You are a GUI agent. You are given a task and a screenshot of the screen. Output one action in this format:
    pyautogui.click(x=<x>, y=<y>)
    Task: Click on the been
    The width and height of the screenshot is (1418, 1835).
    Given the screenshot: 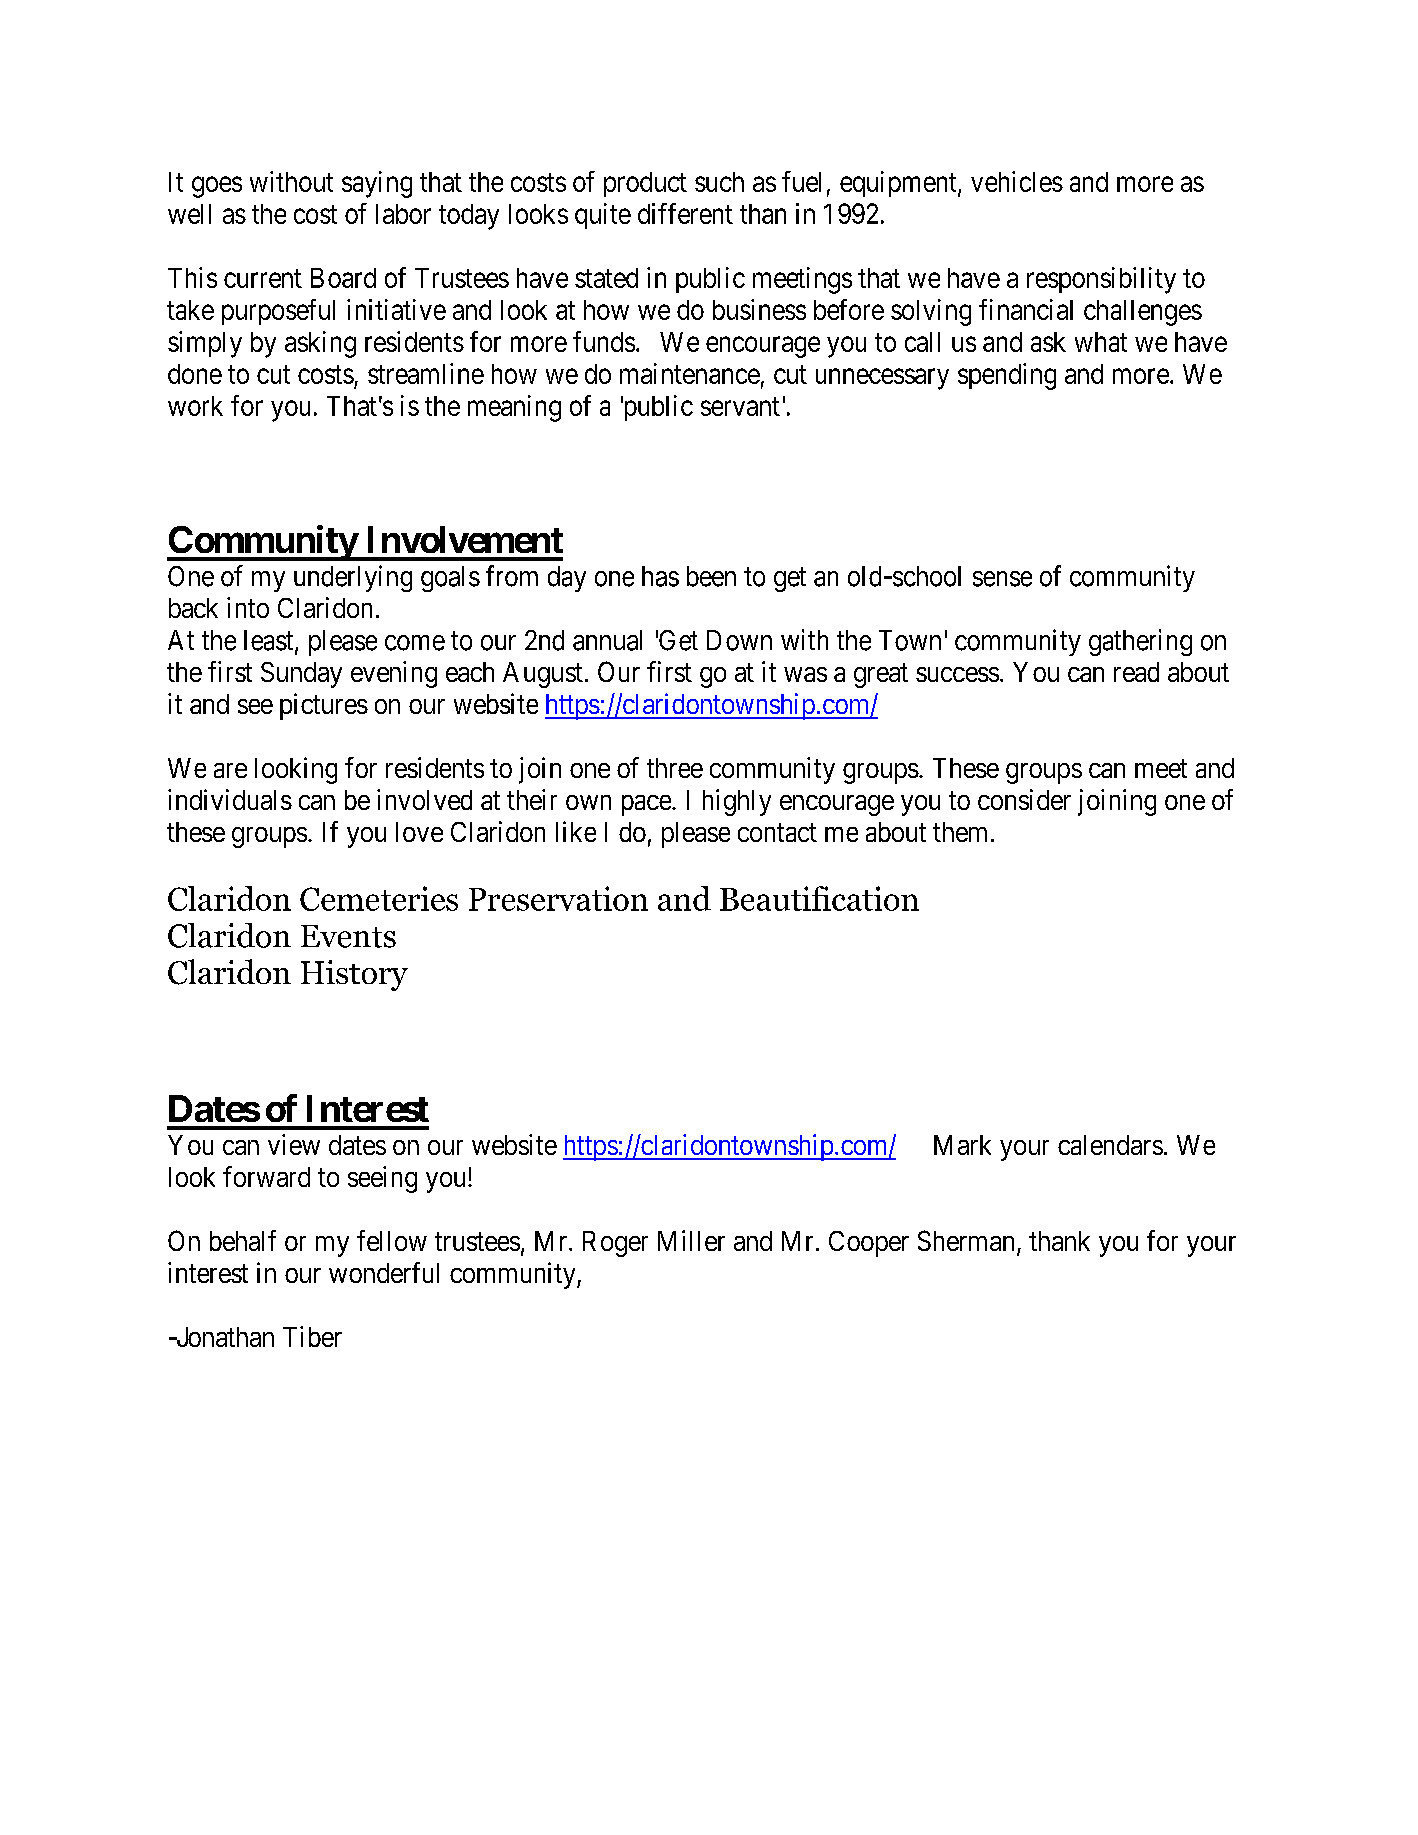 What is the action you would take?
    pyautogui.click(x=711, y=576)
